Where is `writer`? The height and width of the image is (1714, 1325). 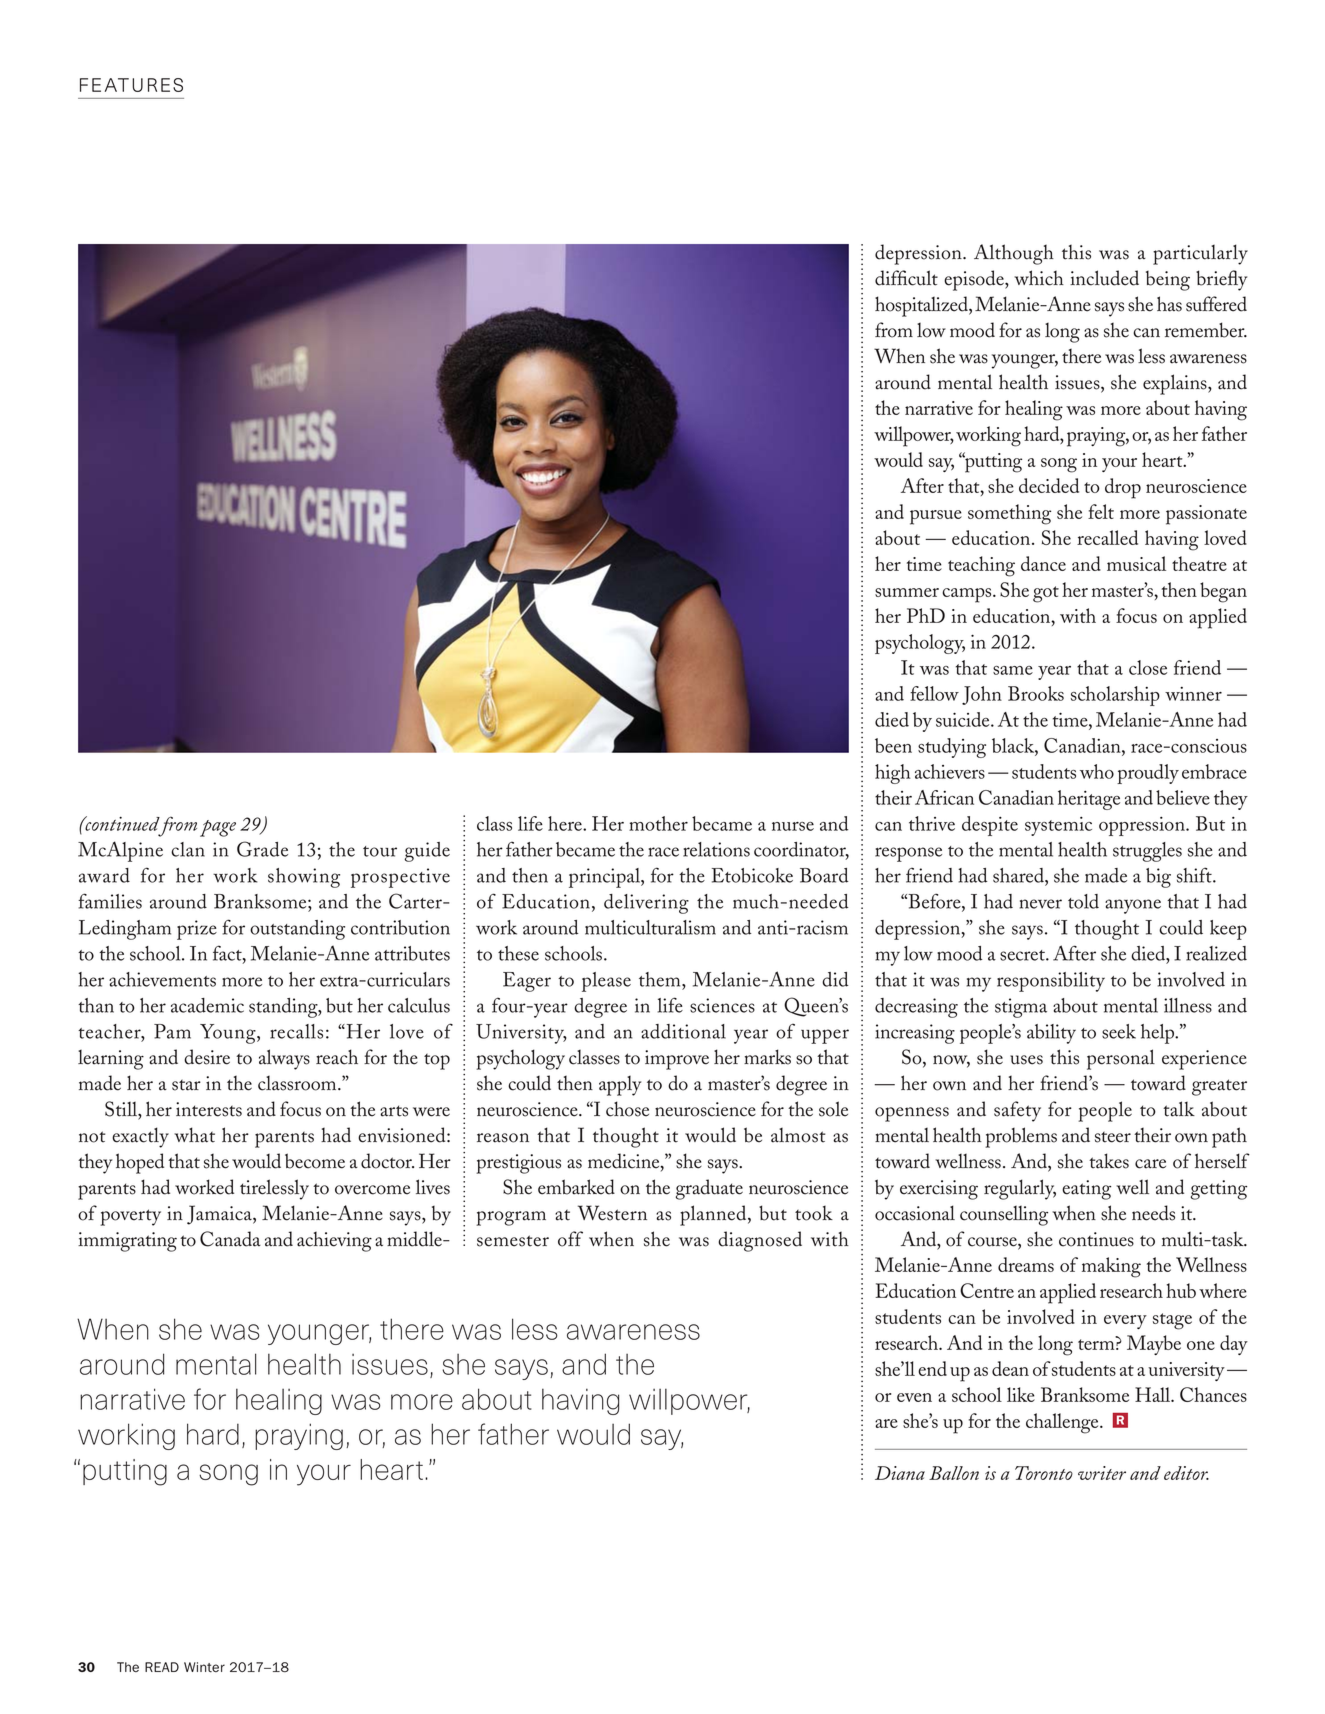
writer is located at coordinates (1102, 1473).
